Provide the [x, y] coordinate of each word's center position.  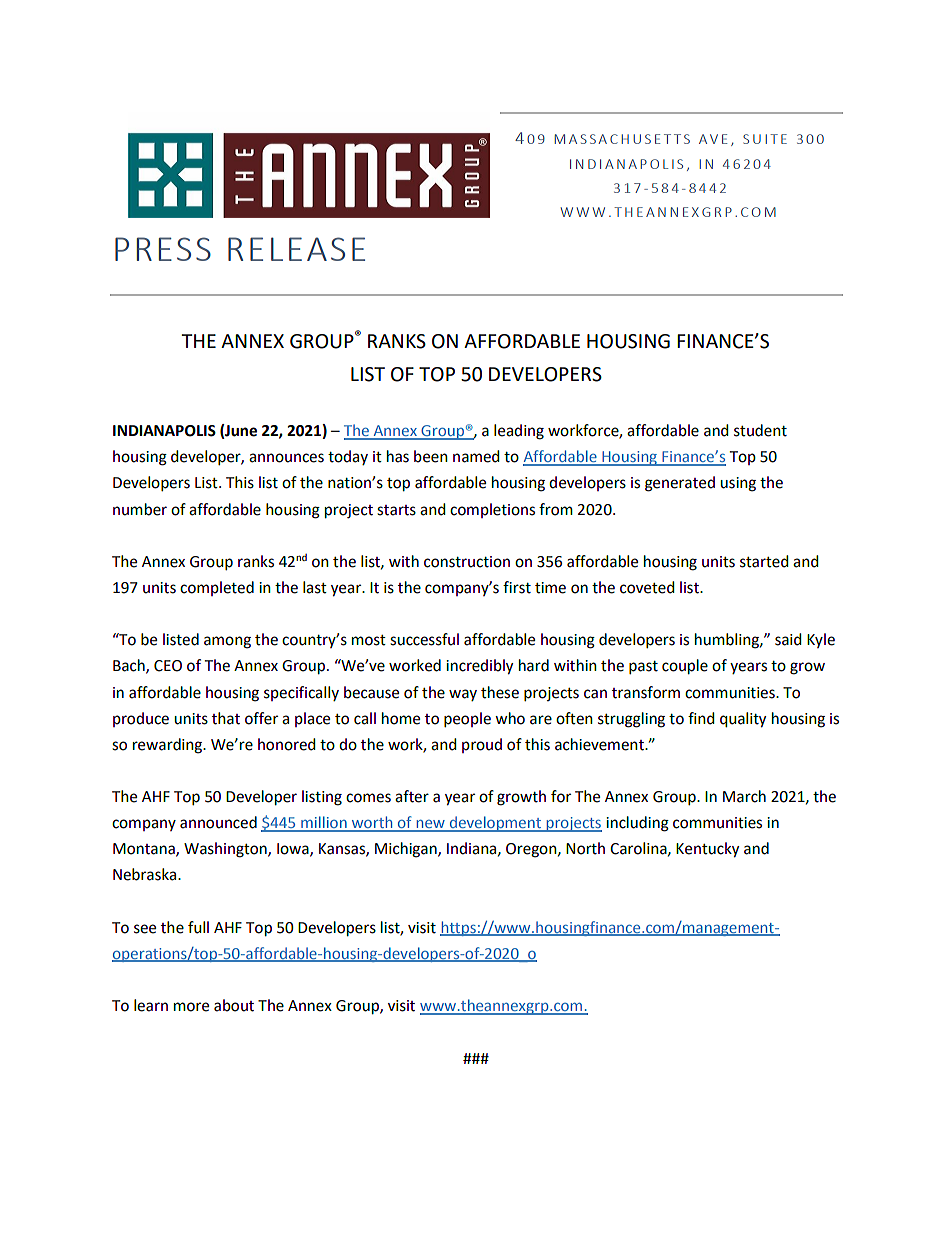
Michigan [407, 850]
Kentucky [707, 850]
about [234, 1005]
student [760, 430]
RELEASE [296, 249]
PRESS [163, 249]
